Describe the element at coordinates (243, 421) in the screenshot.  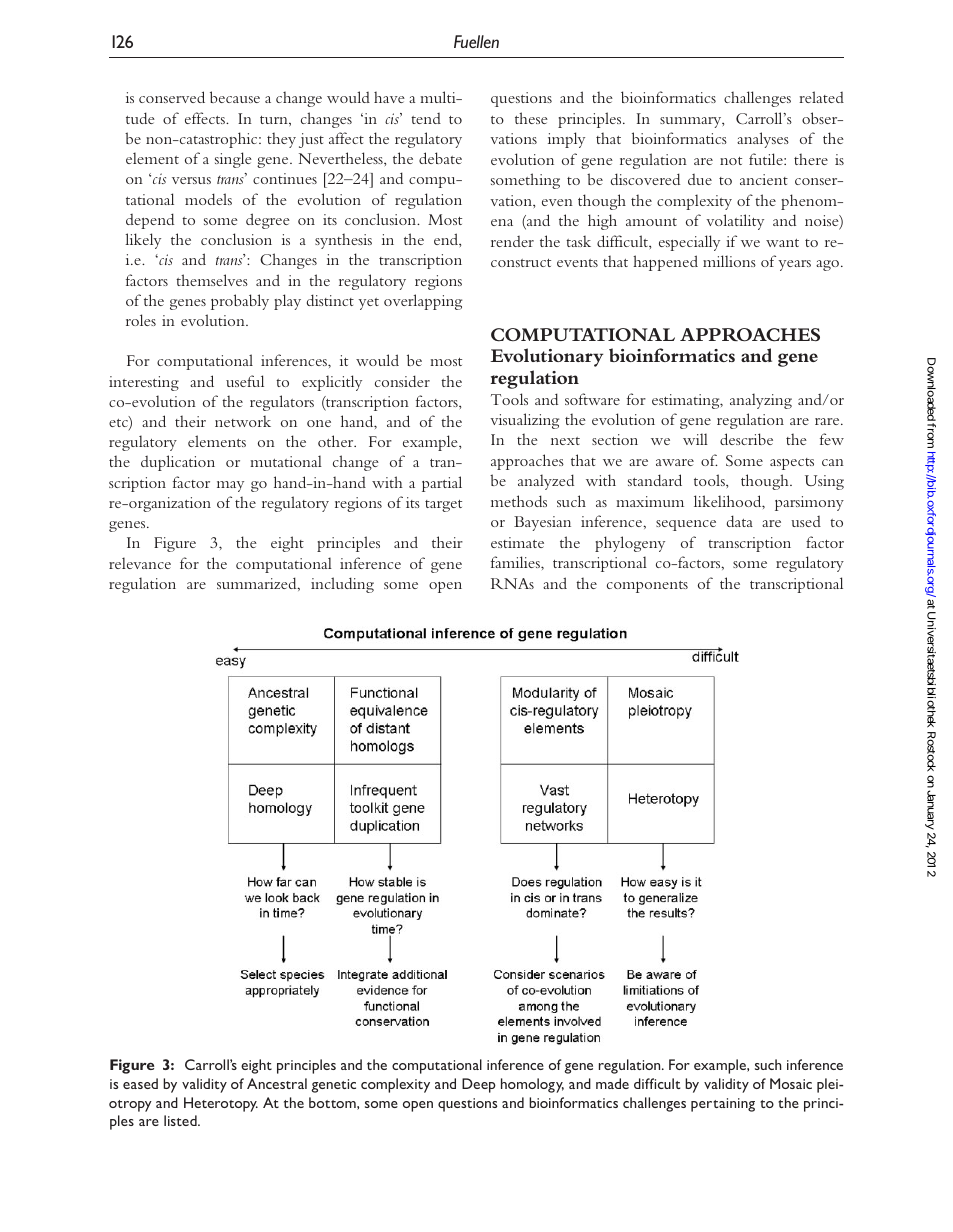
I see `network` at that location.
